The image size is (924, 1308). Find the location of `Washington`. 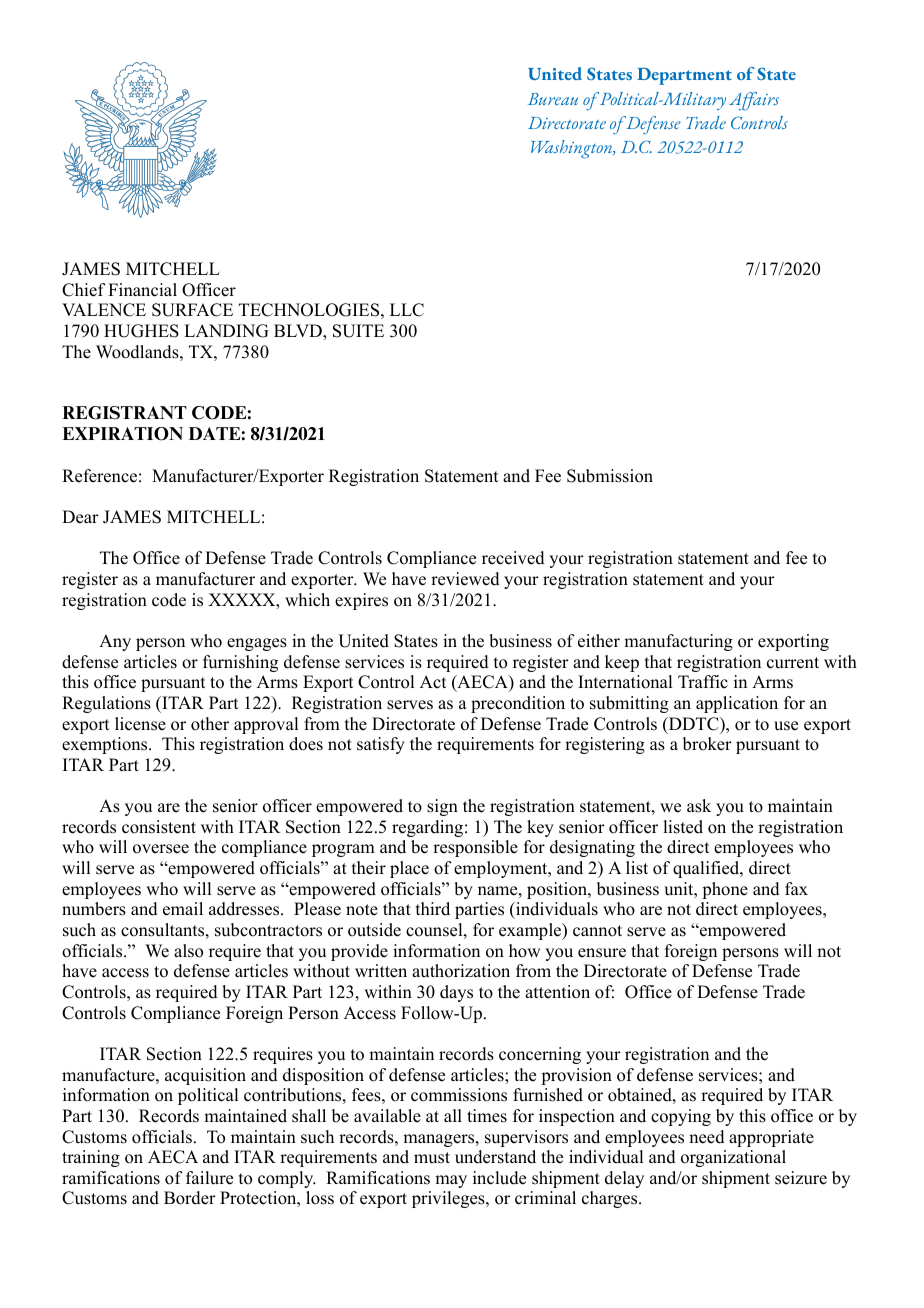

Washington is located at coordinates (573, 149).
